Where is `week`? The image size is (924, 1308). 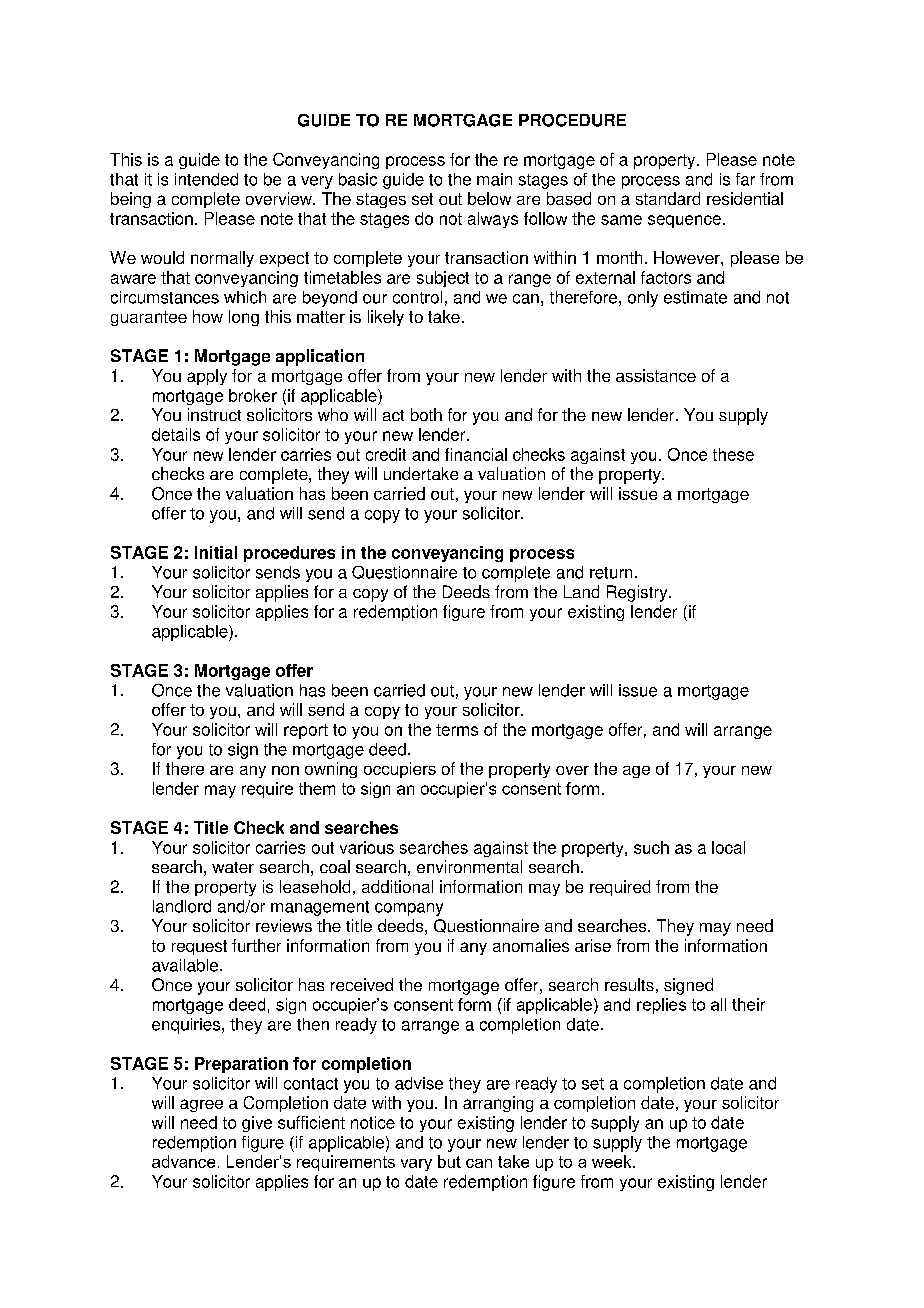
week is located at coordinates (613, 1161).
